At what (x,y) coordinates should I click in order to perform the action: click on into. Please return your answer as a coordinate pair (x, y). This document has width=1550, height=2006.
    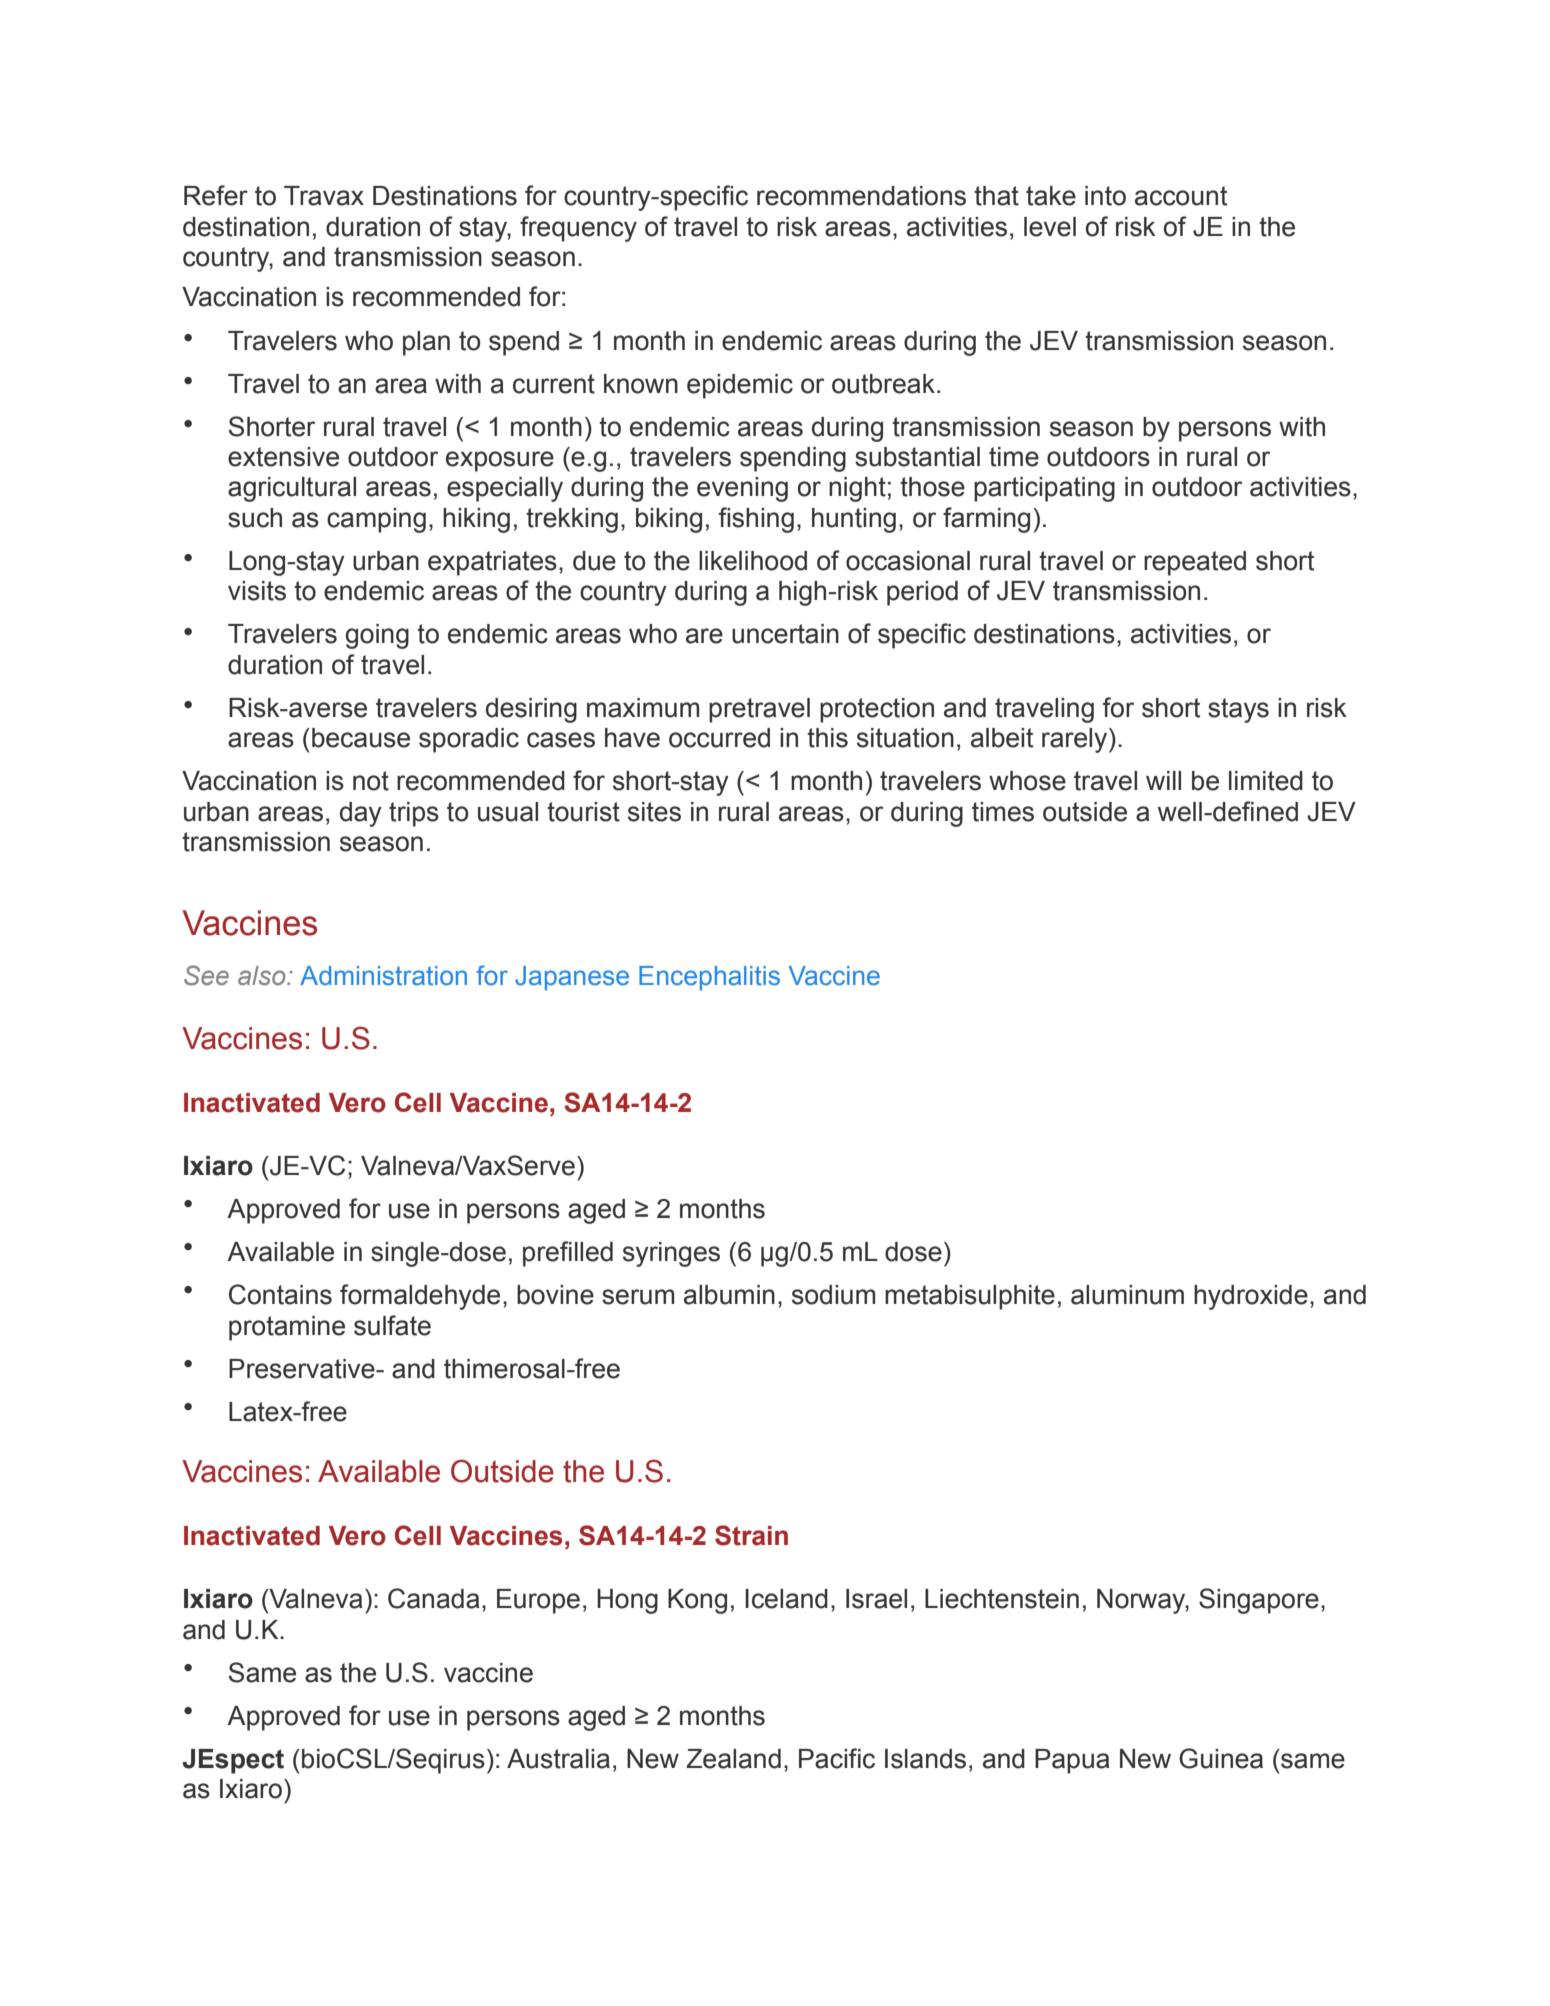
    Looking at the image, I should click on (1105, 196).
